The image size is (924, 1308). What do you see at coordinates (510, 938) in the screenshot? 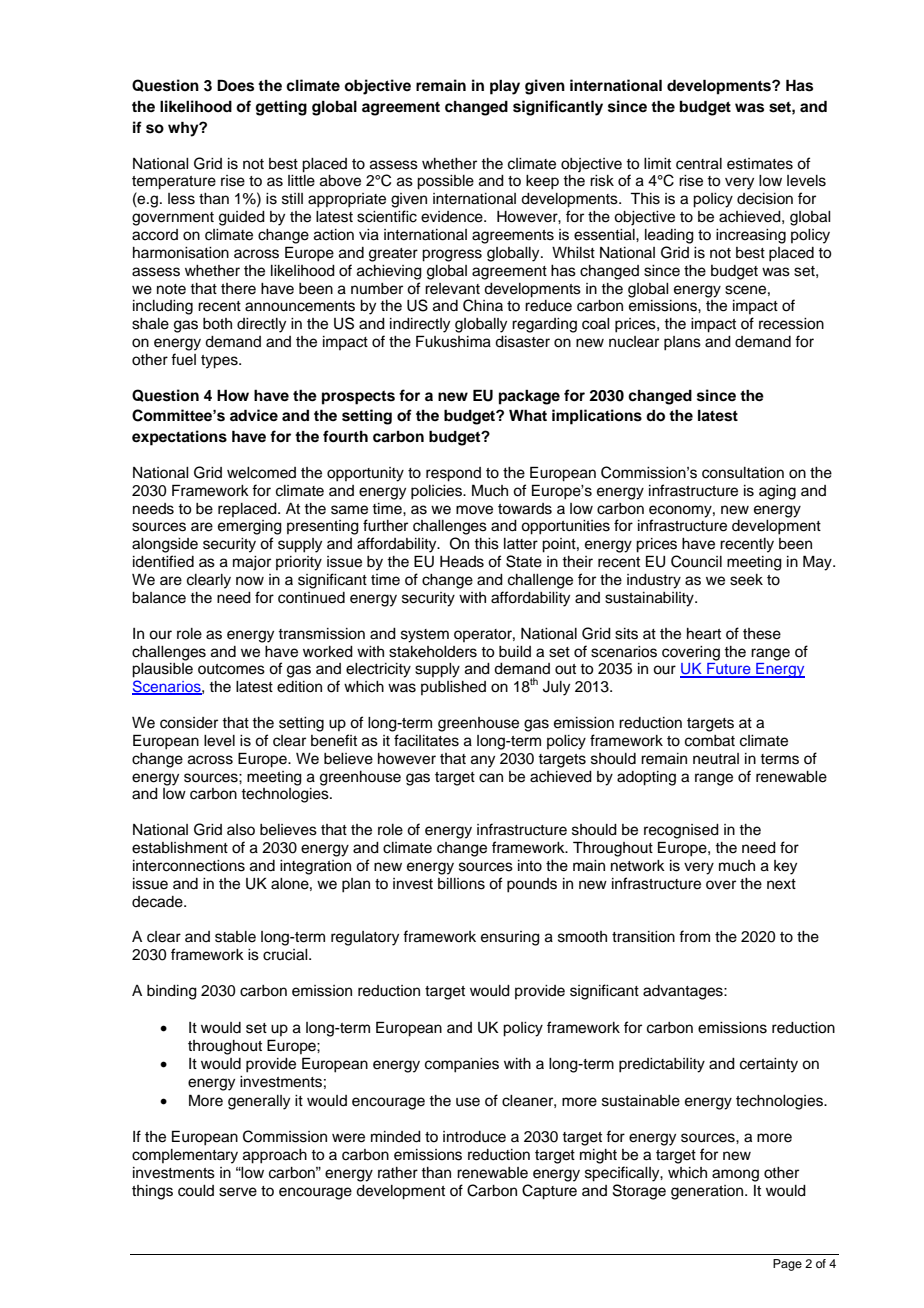
I see `ensuring` at bounding box center [510, 938].
